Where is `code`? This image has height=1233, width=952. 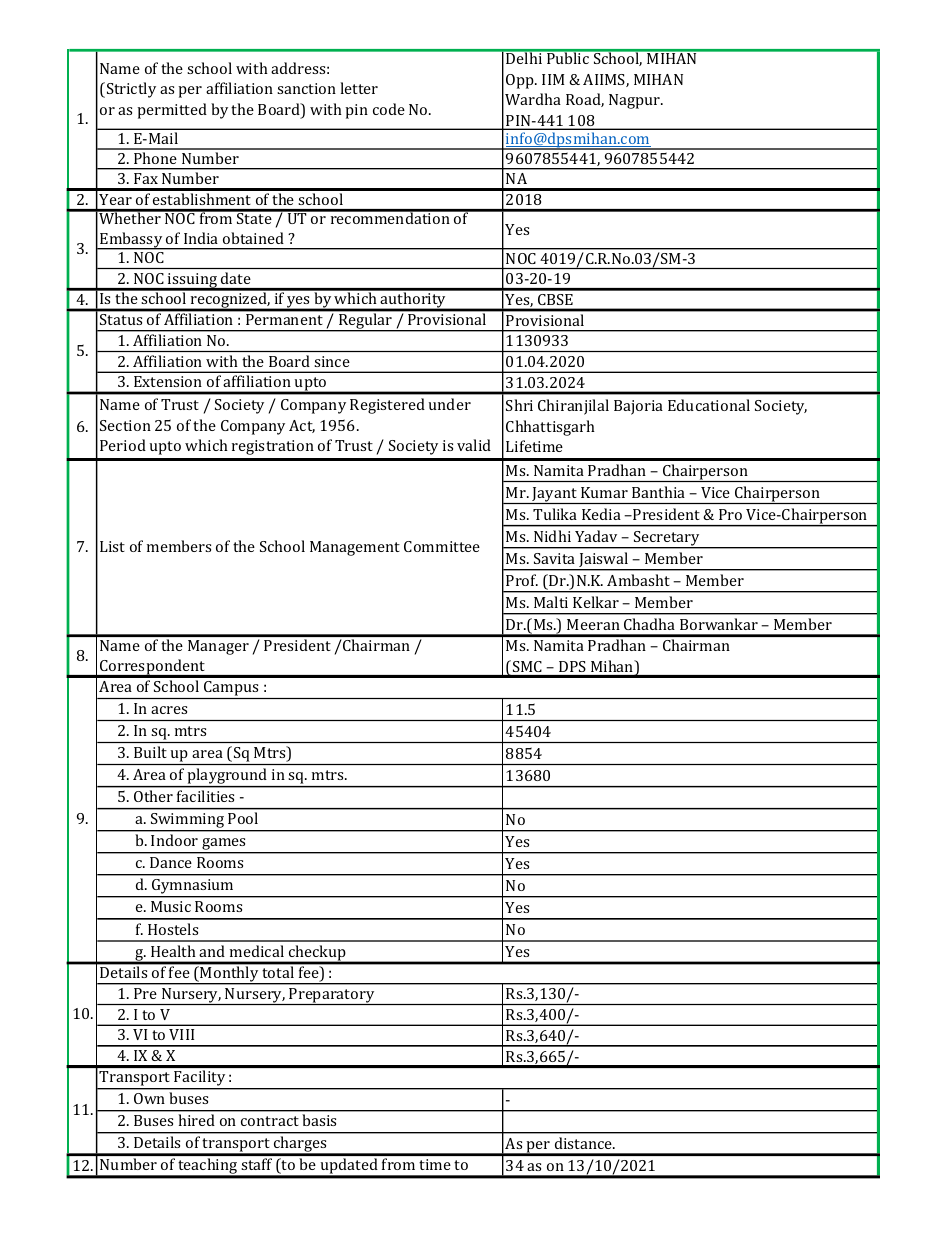
code is located at coordinates (389, 109).
